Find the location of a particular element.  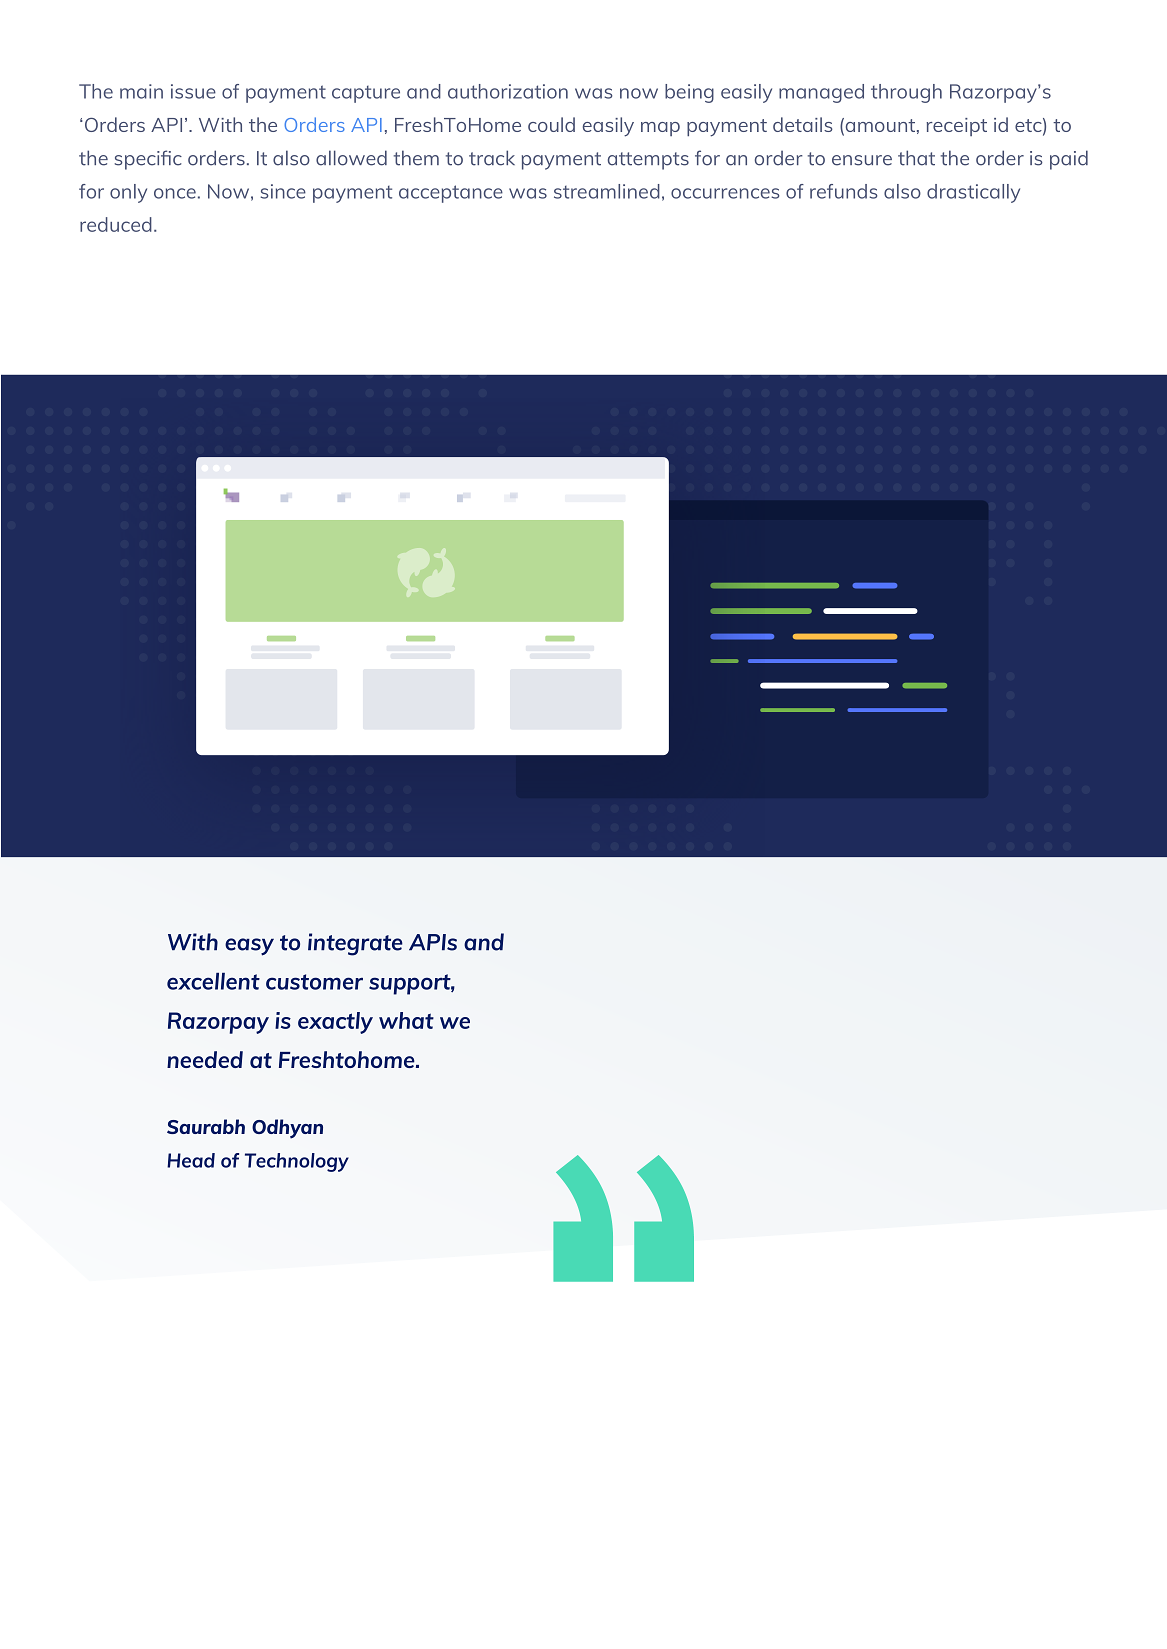

reduced is located at coordinates (116, 224).
